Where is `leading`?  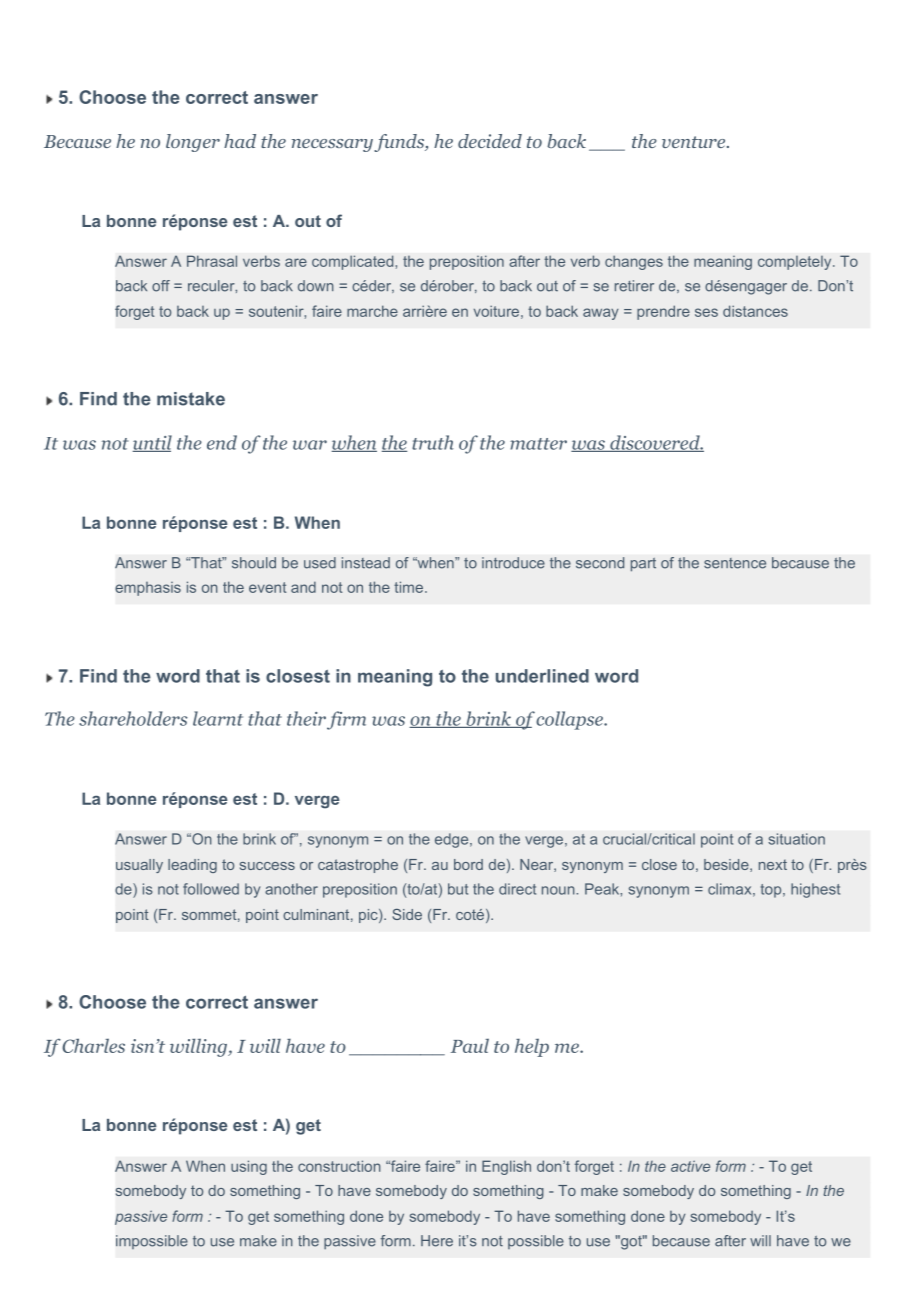 leading is located at coordinates (192, 866).
